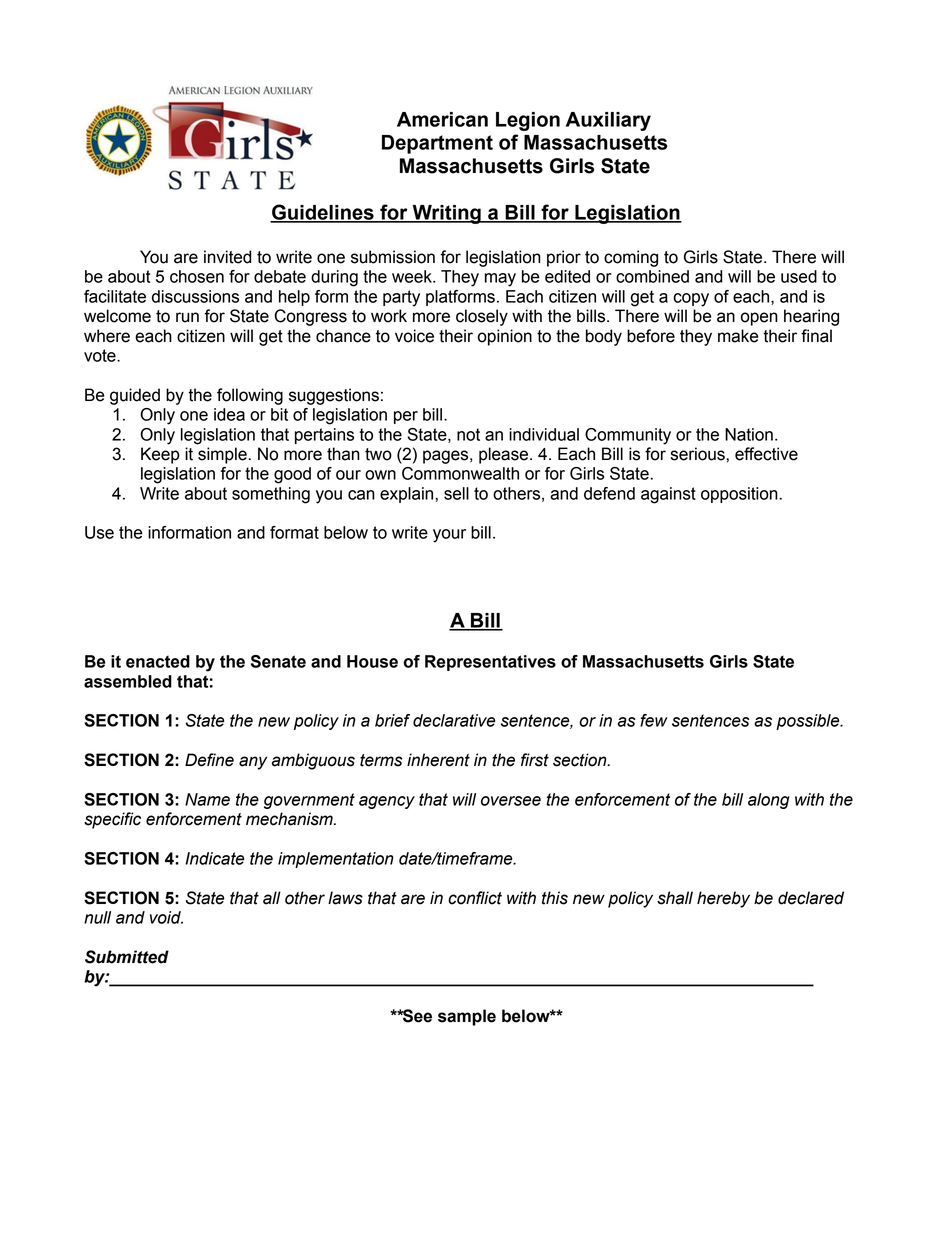  Describe the element at coordinates (438, 760) in the screenshot. I see `inherent` at that location.
